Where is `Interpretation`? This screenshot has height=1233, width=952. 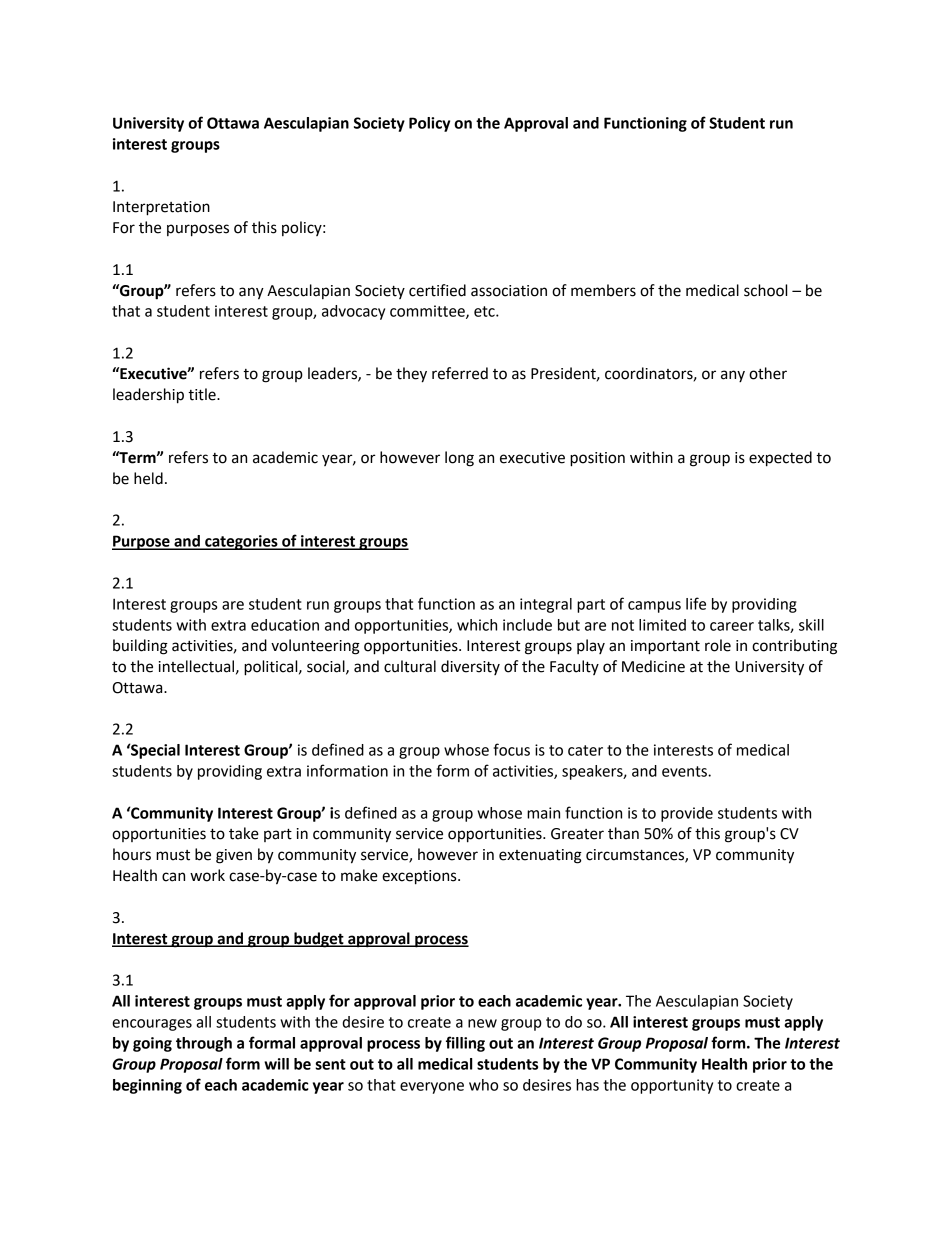 Interpretation is located at coordinates (161, 208).
